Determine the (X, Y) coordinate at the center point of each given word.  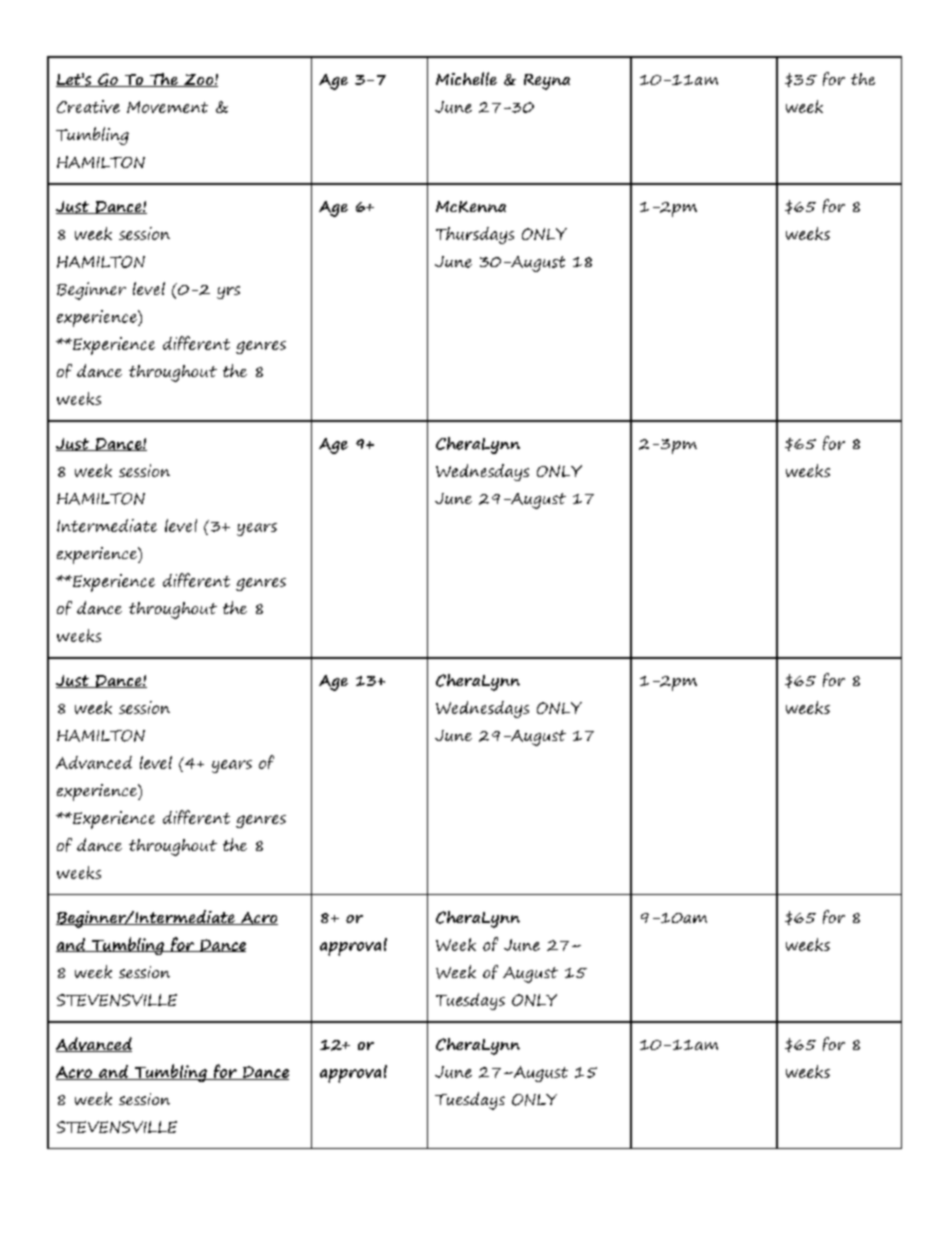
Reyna (547, 82)
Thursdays (475, 235)
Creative (88, 106)
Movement (167, 107)
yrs (228, 292)
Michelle (466, 79)
